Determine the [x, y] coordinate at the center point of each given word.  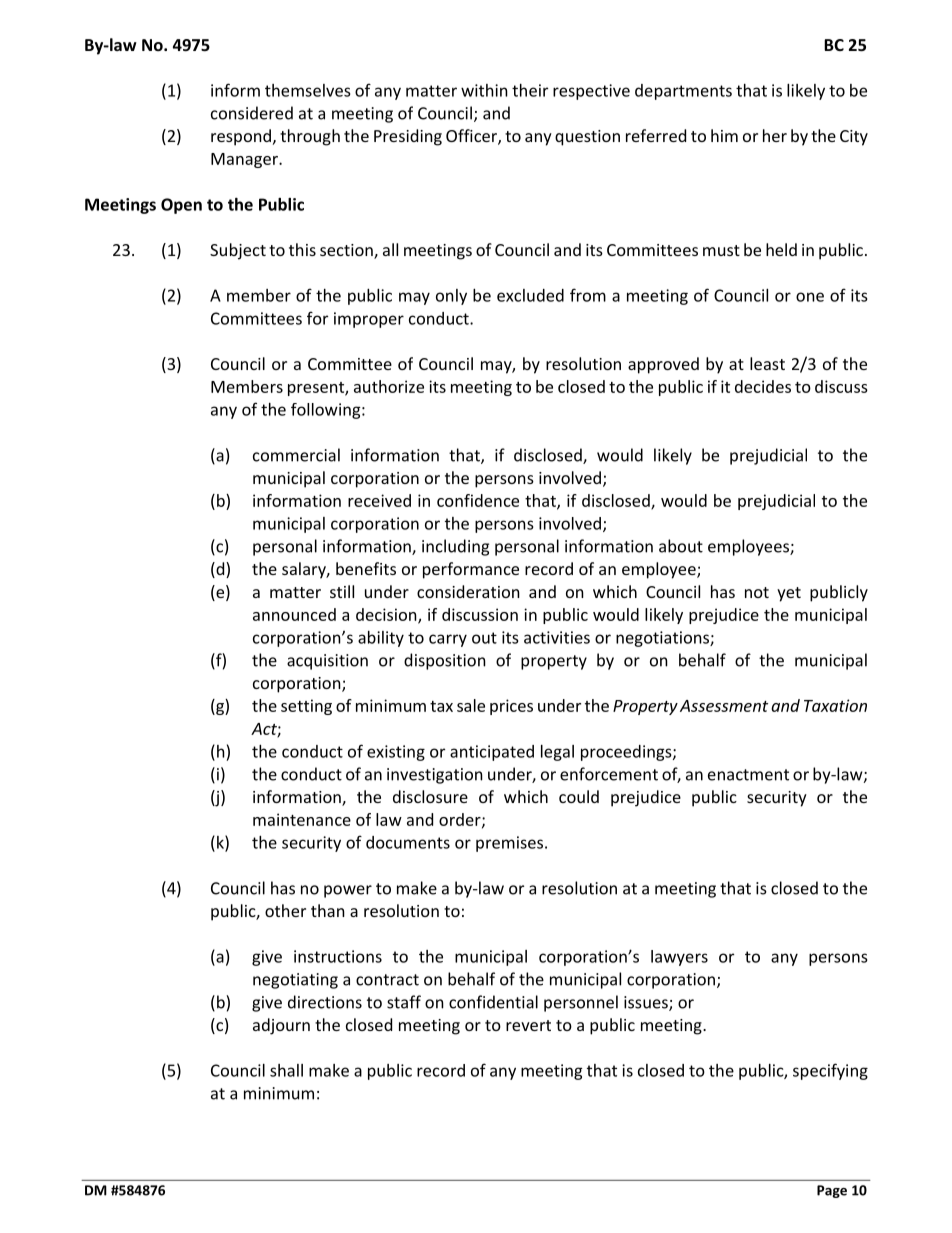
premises [511, 844]
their [530, 90]
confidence [478, 500]
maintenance [302, 819]
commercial [296, 455]
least [767, 363]
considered [252, 113]
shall [286, 1070]
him [724, 135]
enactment [748, 775]
